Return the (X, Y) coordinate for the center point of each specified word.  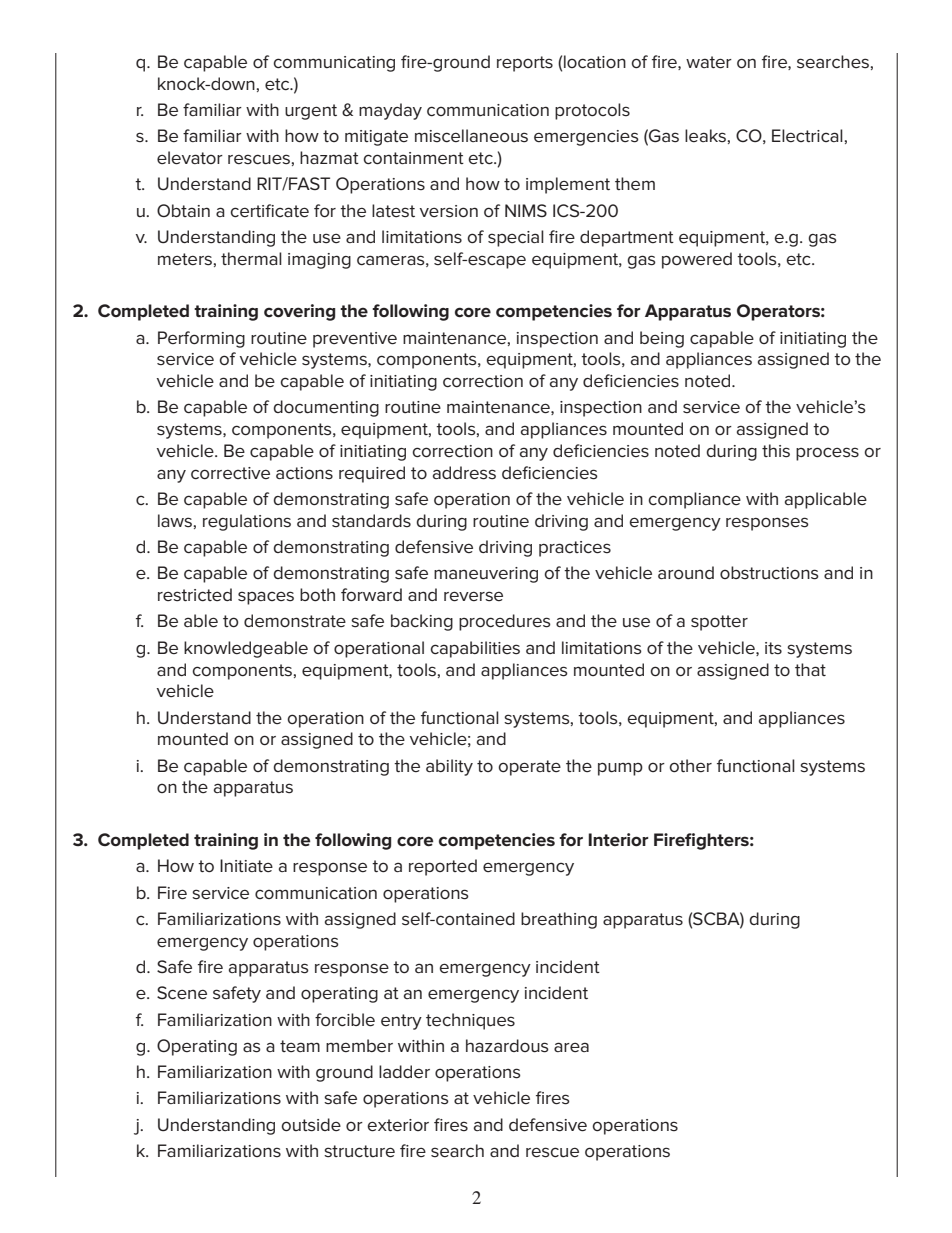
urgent (311, 112)
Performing (201, 339)
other (690, 765)
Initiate (246, 865)
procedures (505, 622)
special (516, 238)
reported (443, 867)
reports (525, 64)
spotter (719, 623)
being (662, 339)
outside (311, 1125)
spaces (266, 598)
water (709, 62)
